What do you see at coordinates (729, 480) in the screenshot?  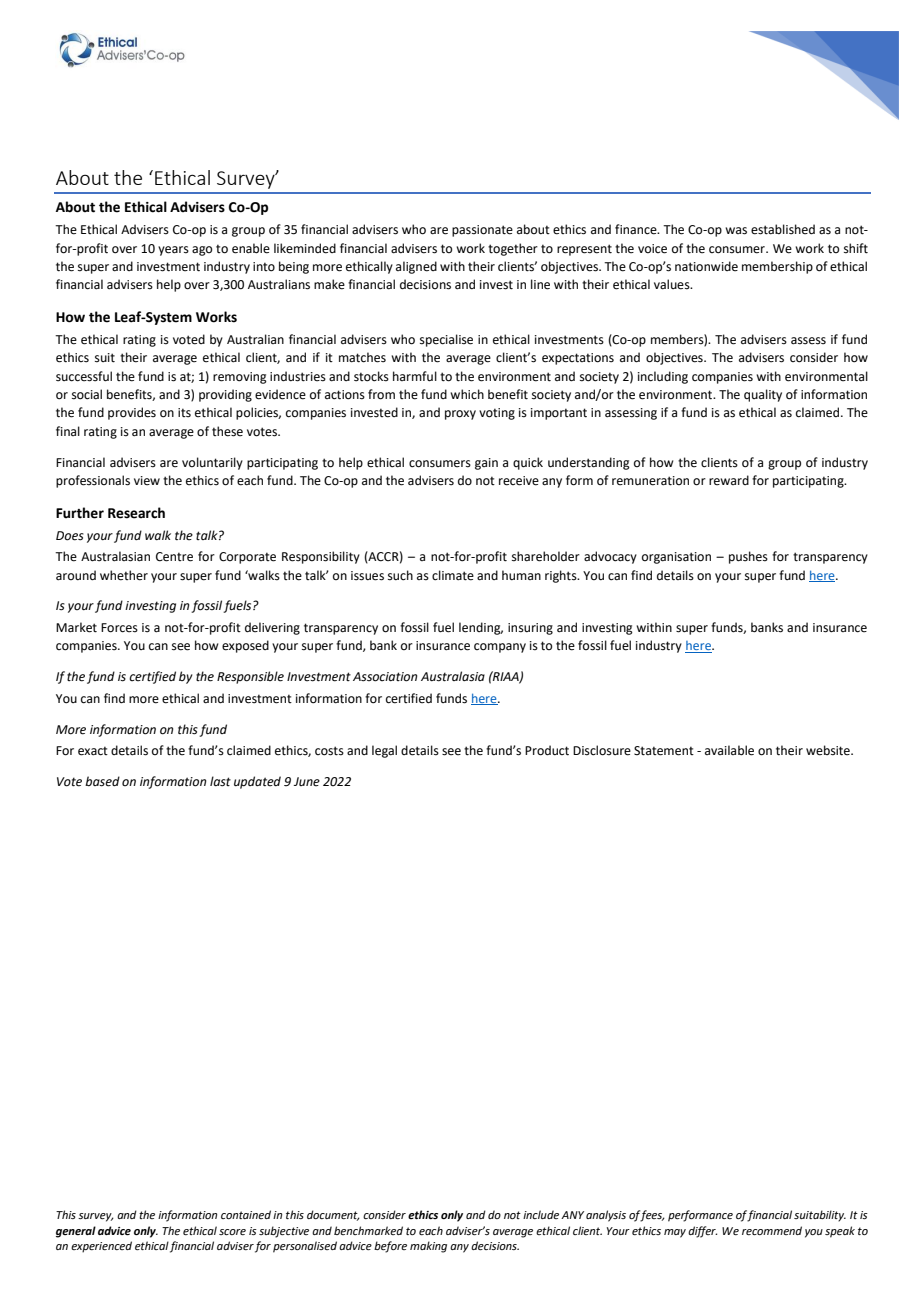 I see `reward` at bounding box center [729, 480].
